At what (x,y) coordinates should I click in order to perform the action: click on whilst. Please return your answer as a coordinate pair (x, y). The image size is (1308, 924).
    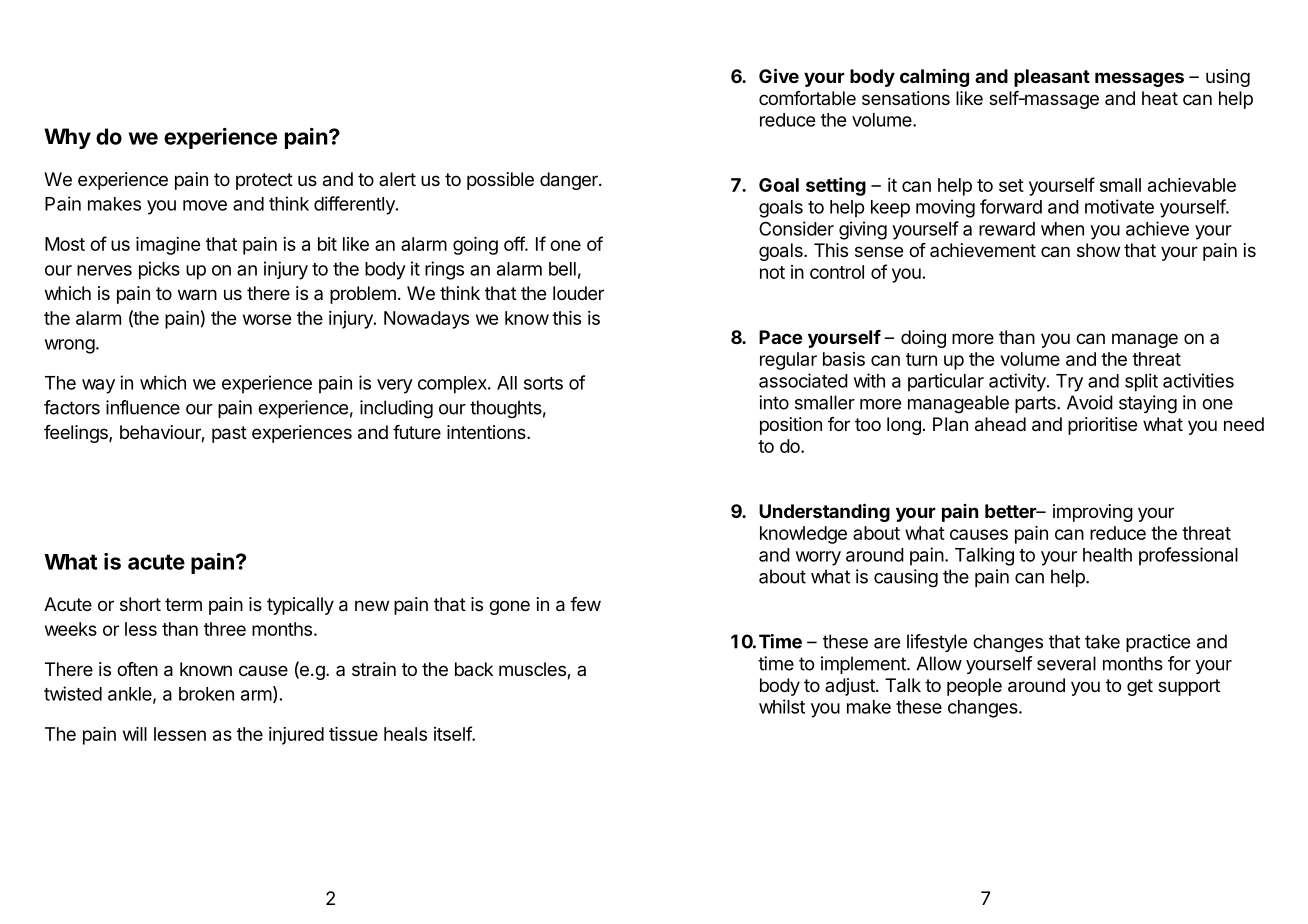
    Looking at the image, I should click on (782, 706).
